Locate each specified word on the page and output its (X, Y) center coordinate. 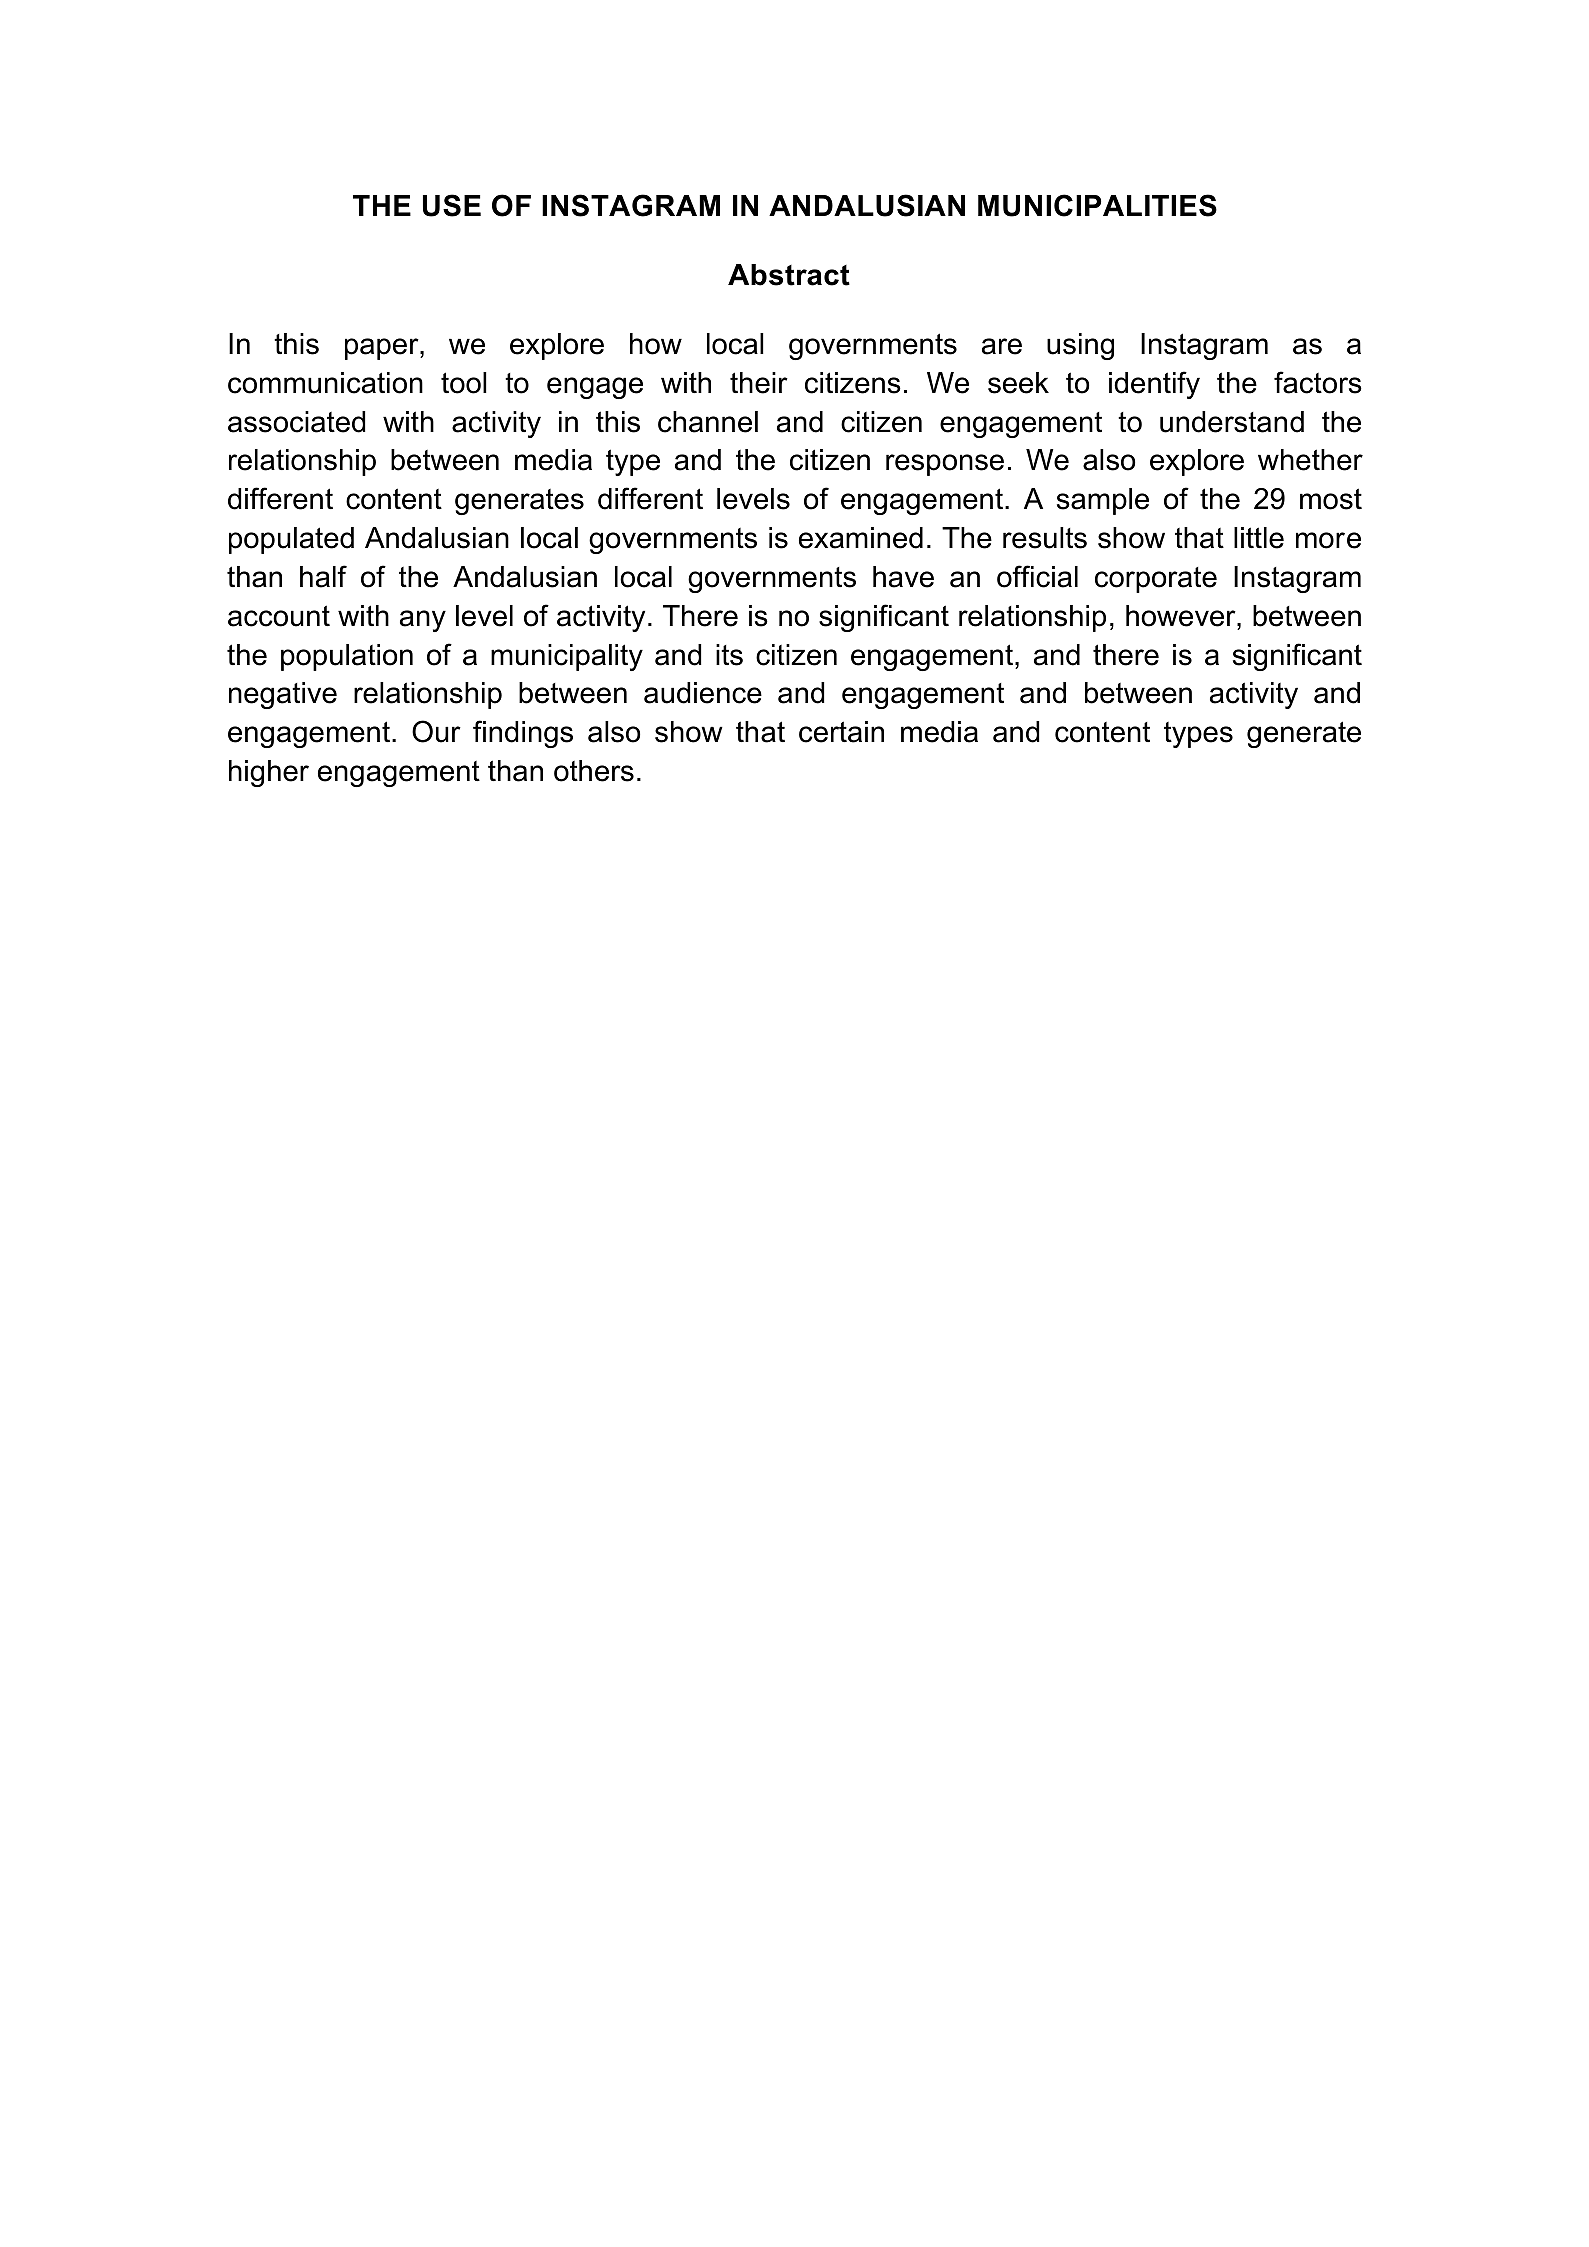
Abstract (789, 275)
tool (464, 383)
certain (841, 732)
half (323, 576)
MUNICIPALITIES (1097, 205)
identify (1154, 385)
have (903, 577)
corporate (1156, 580)
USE (452, 205)
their (759, 383)
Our (436, 731)
